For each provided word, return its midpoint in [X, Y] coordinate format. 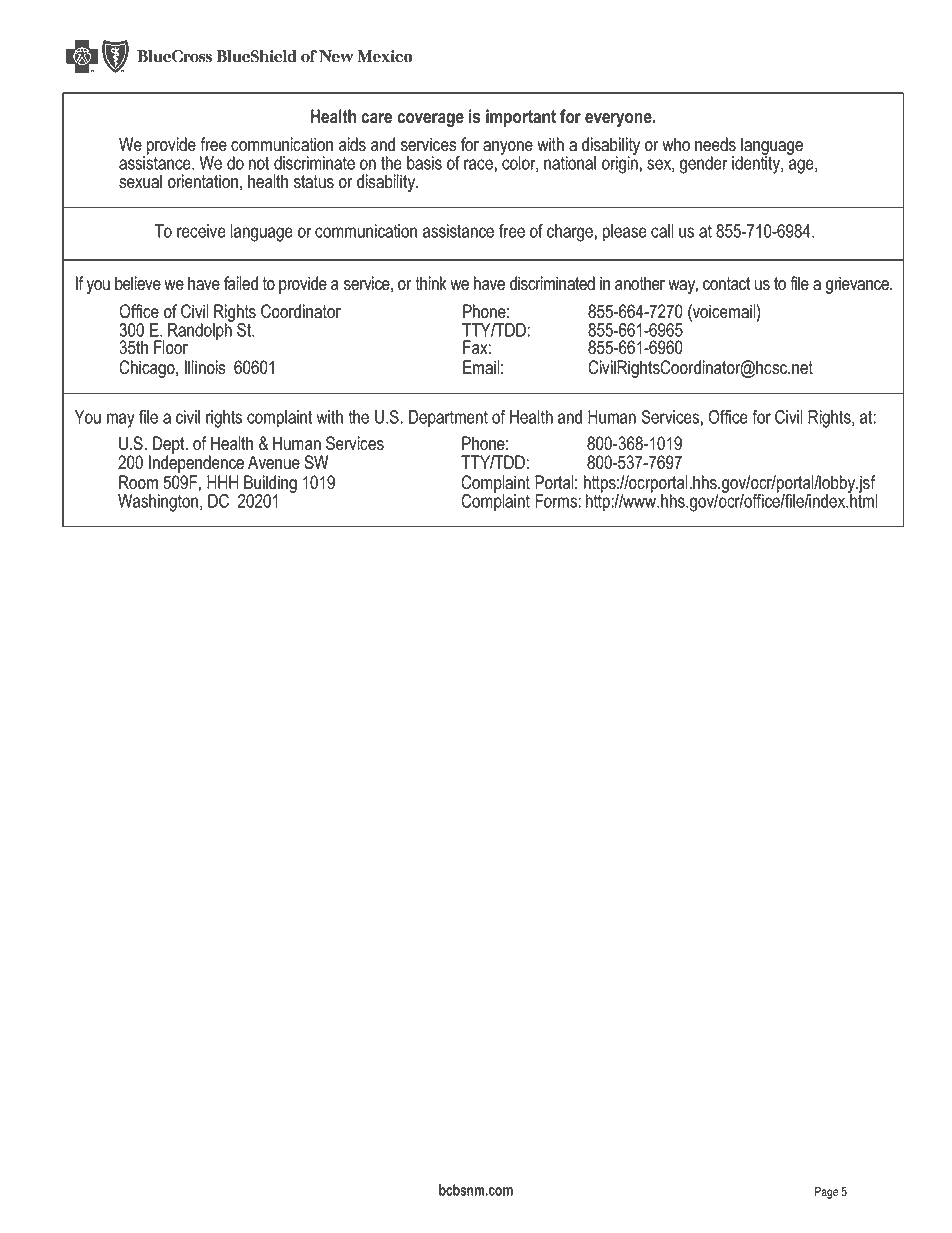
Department [448, 419]
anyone [508, 149]
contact [726, 284]
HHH [223, 482]
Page [826, 1193]
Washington [158, 503]
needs [715, 144]
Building [269, 485]
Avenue [274, 462]
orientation [203, 181]
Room [138, 482]
